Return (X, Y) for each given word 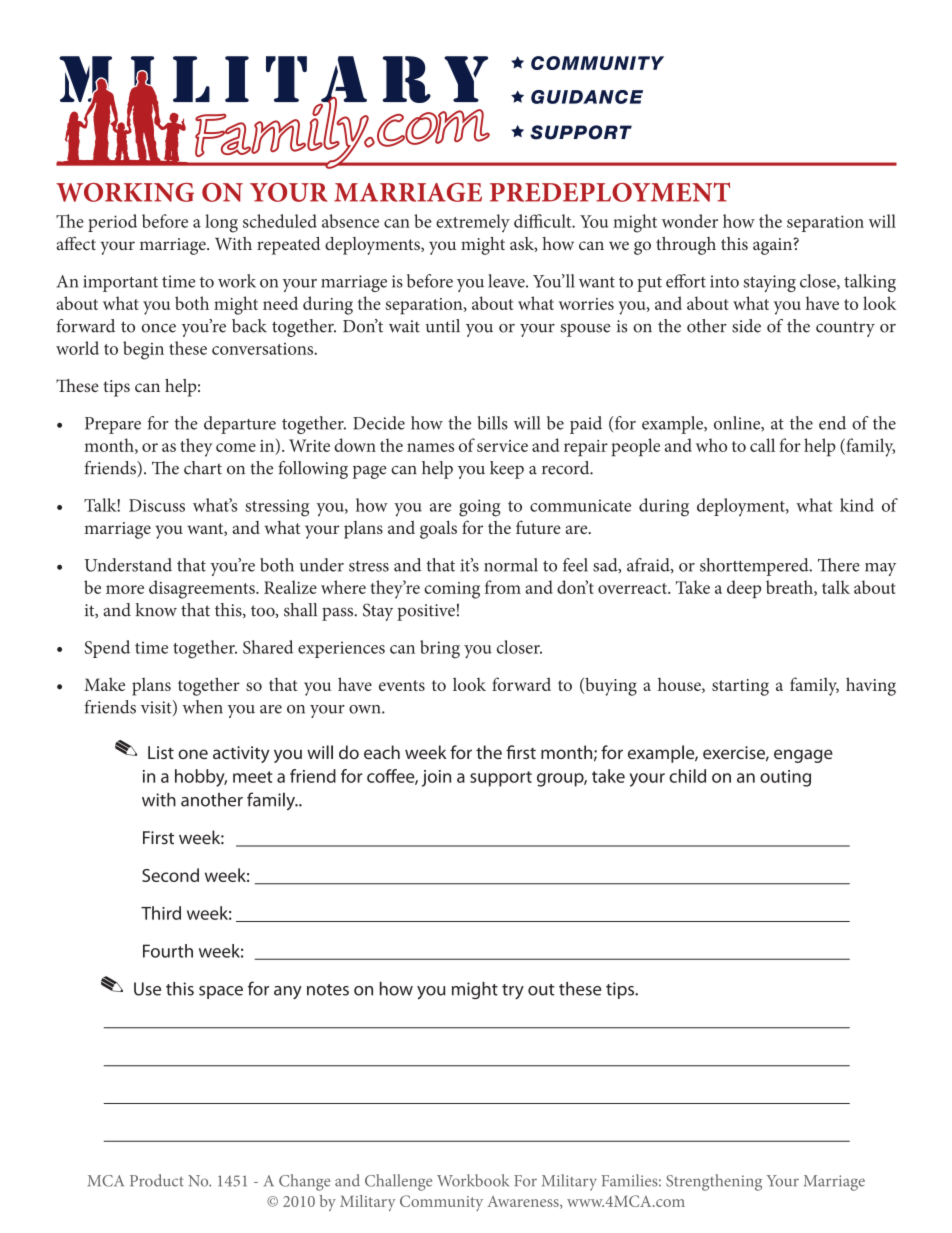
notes (328, 990)
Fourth (168, 951)
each (382, 752)
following (313, 470)
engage (803, 756)
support (501, 779)
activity (241, 754)
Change (304, 1182)
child (687, 776)
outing (785, 778)
